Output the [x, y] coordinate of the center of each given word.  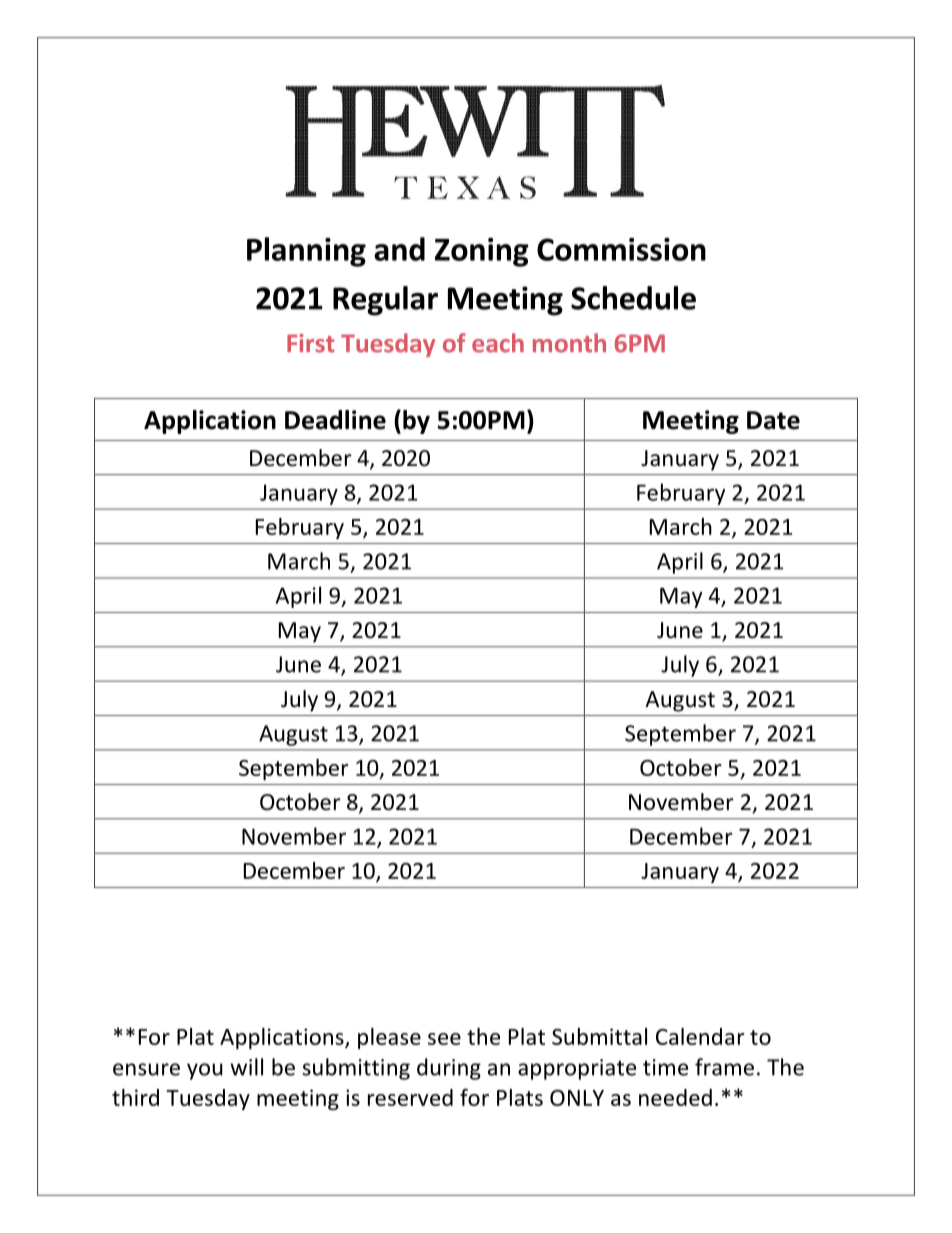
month [569, 343]
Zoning [482, 252]
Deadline [335, 420]
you [205, 1071]
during [449, 1069]
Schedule [633, 298]
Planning [306, 252]
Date [773, 420]
